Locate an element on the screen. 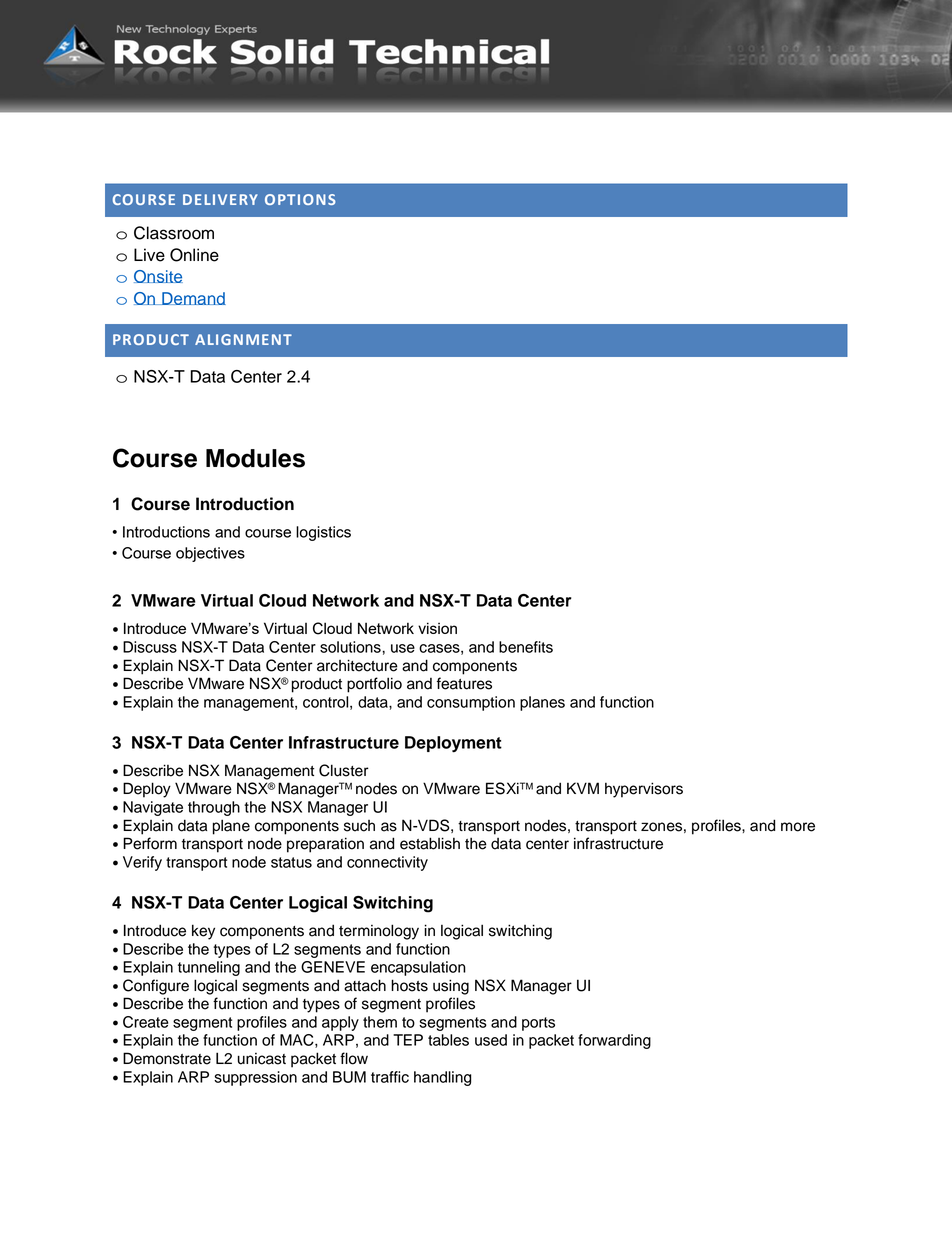 Image resolution: width=952 pixels, height=1233 pixels. benefits is located at coordinates (526, 647).
